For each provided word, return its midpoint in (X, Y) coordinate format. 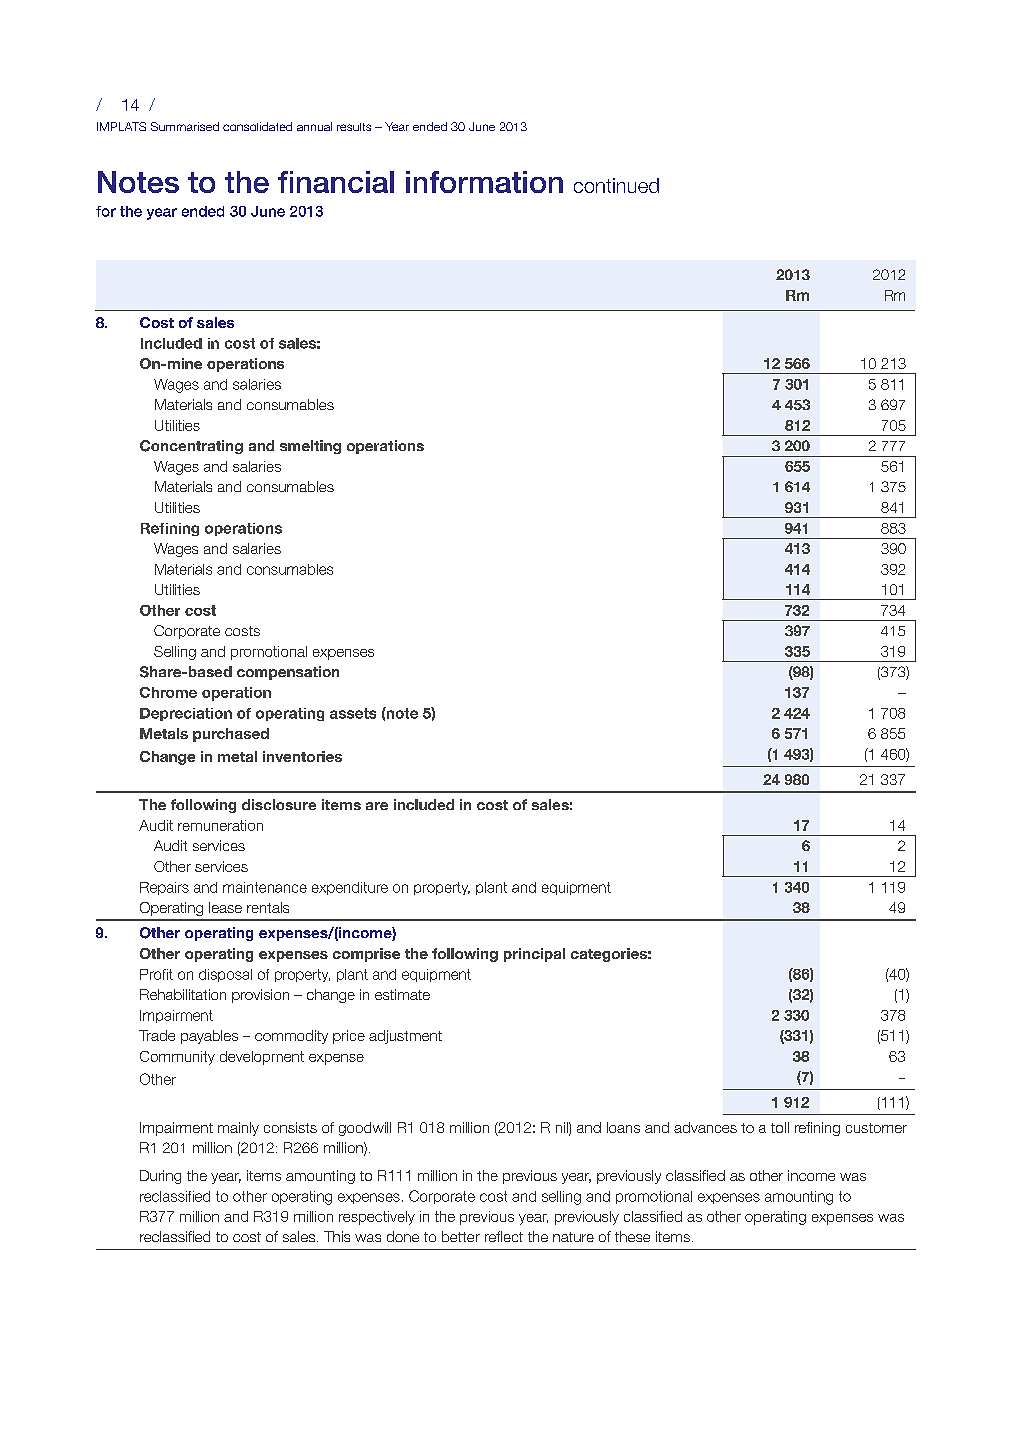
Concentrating (191, 447)
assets (353, 713)
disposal (225, 975)
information (484, 182)
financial (336, 182)
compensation (288, 673)
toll (780, 1127)
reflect (504, 1236)
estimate (402, 994)
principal (534, 955)
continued (616, 185)
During (160, 1177)
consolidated (257, 126)
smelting (310, 447)
